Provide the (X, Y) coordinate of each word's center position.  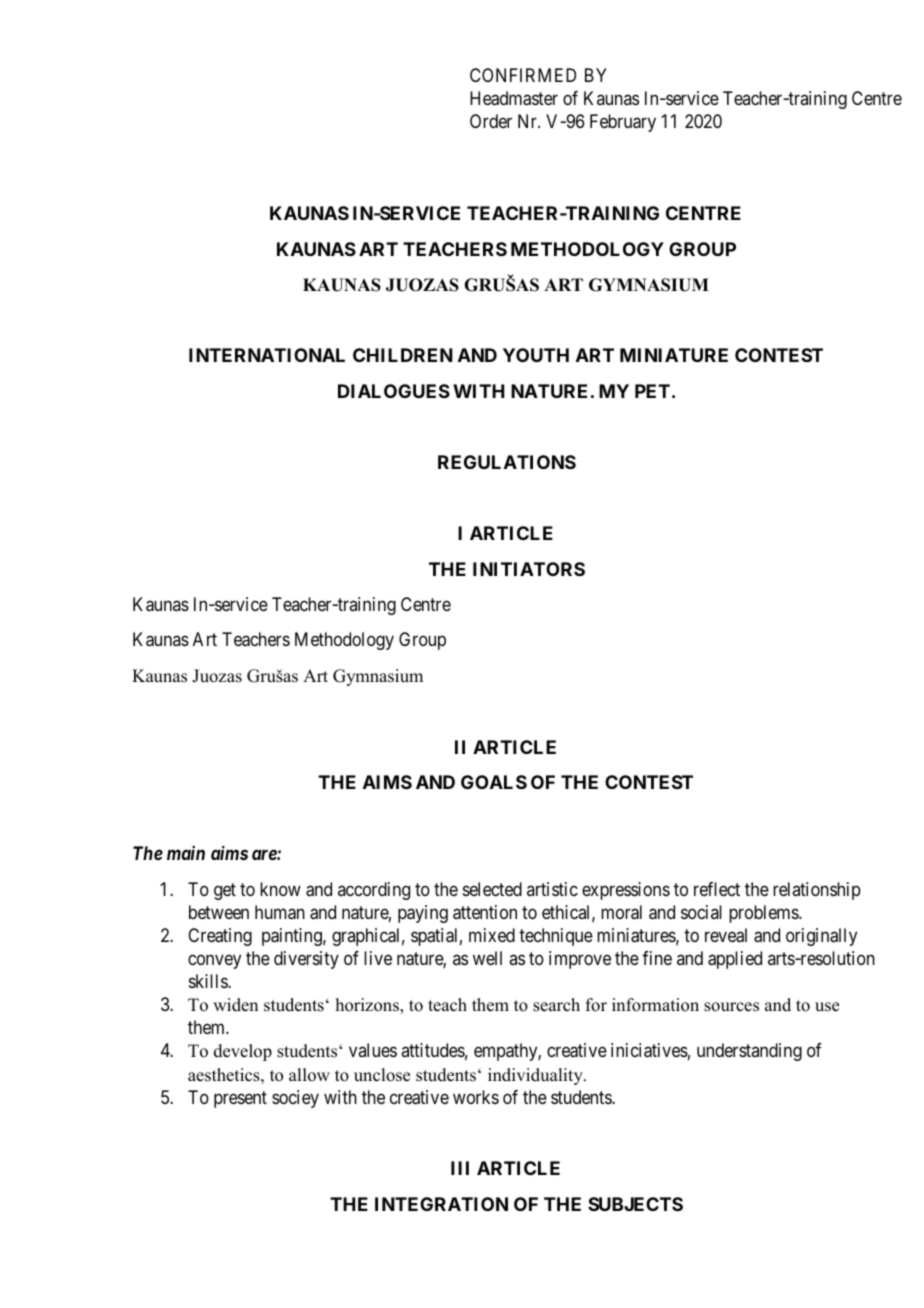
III (460, 1168)
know (280, 889)
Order (491, 121)
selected (492, 889)
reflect (717, 889)
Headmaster (514, 98)
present (240, 1099)
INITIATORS (529, 569)
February (623, 123)
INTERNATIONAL (267, 355)
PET (652, 391)
